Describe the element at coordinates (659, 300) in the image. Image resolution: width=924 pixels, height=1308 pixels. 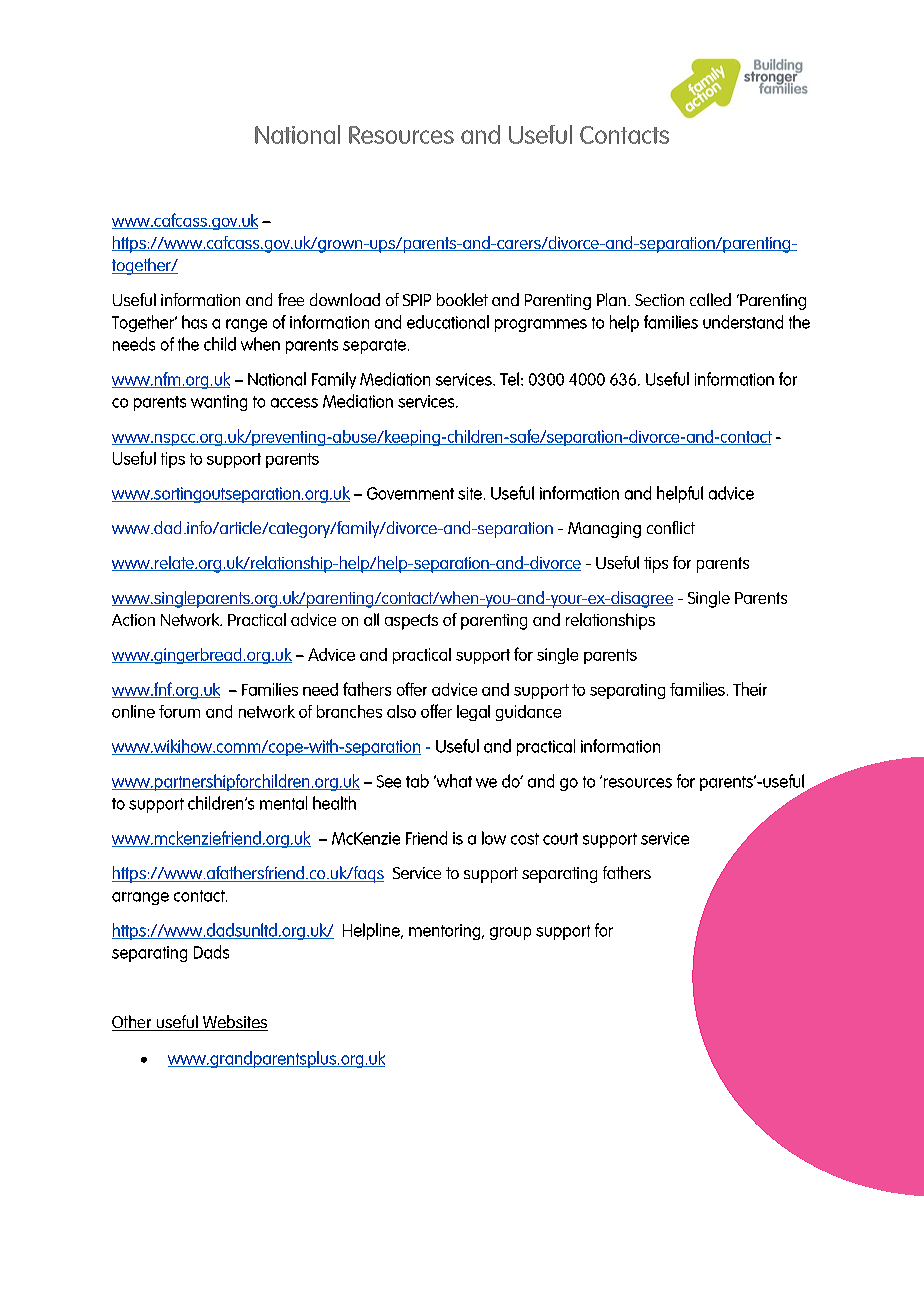
I see `Section` at that location.
